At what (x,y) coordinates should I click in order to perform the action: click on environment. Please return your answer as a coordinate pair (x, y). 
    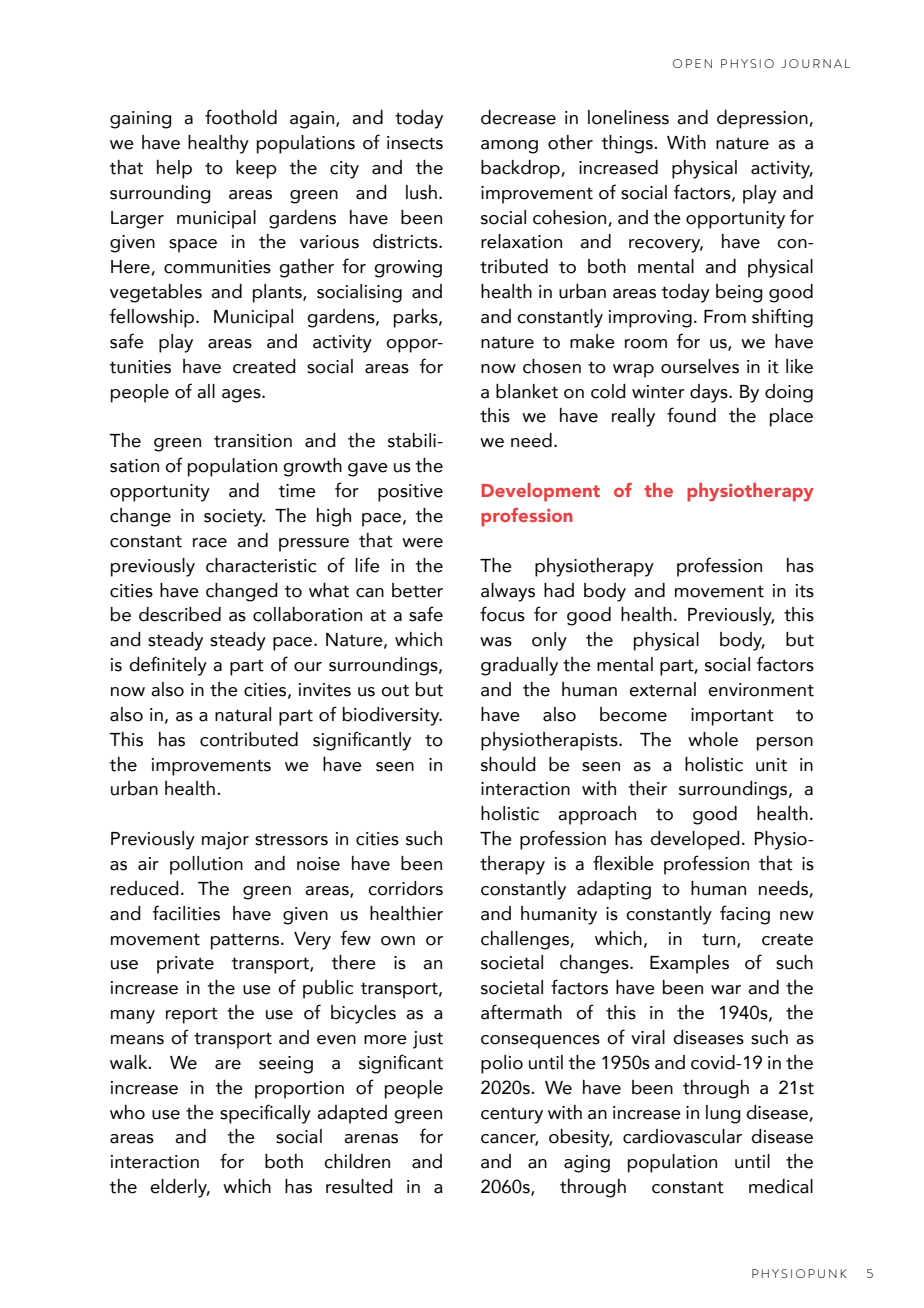
    Looking at the image, I should click on (761, 690).
